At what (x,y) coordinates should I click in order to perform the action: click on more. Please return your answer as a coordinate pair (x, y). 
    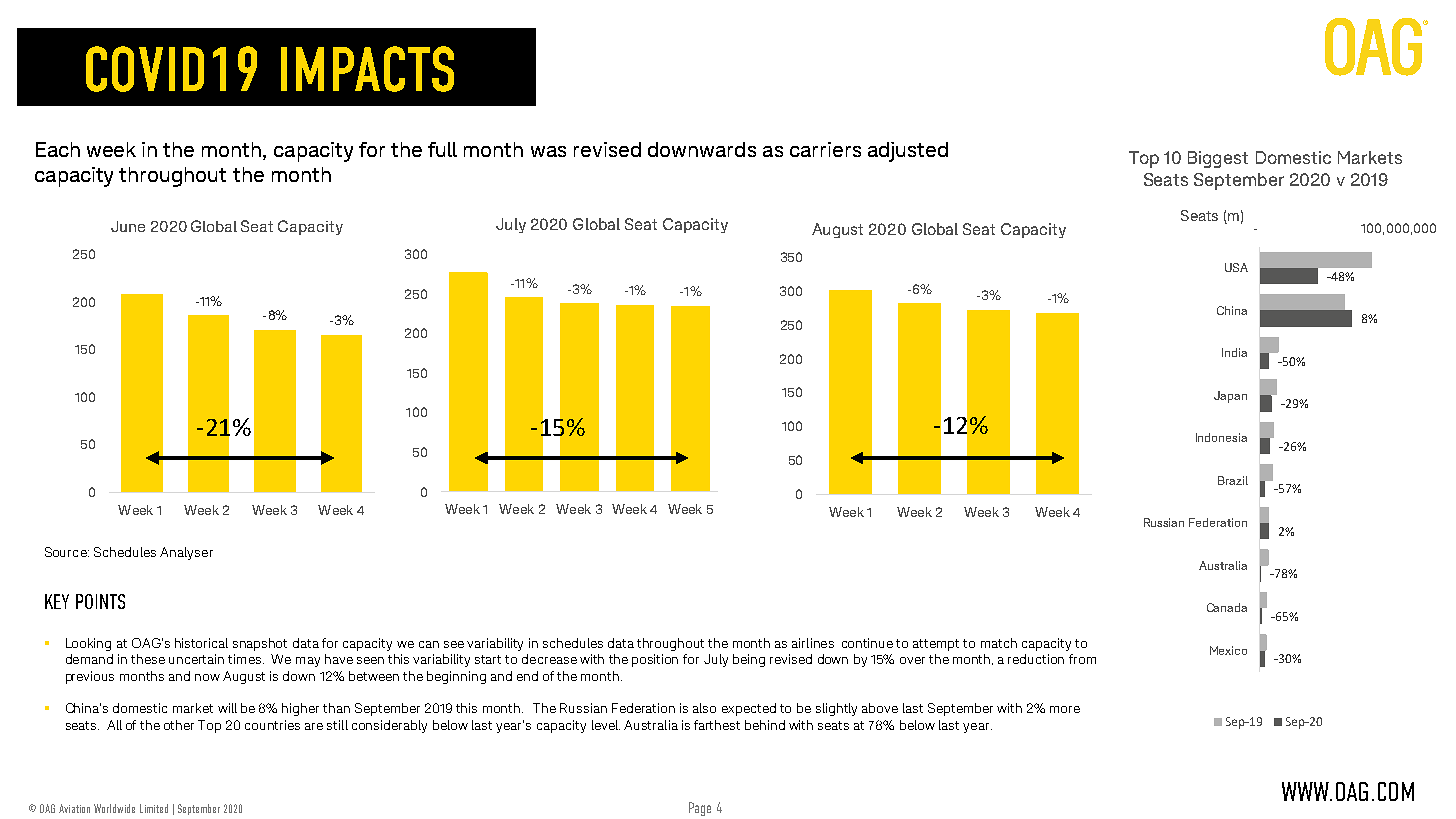
    Looking at the image, I should click on (1065, 709).
